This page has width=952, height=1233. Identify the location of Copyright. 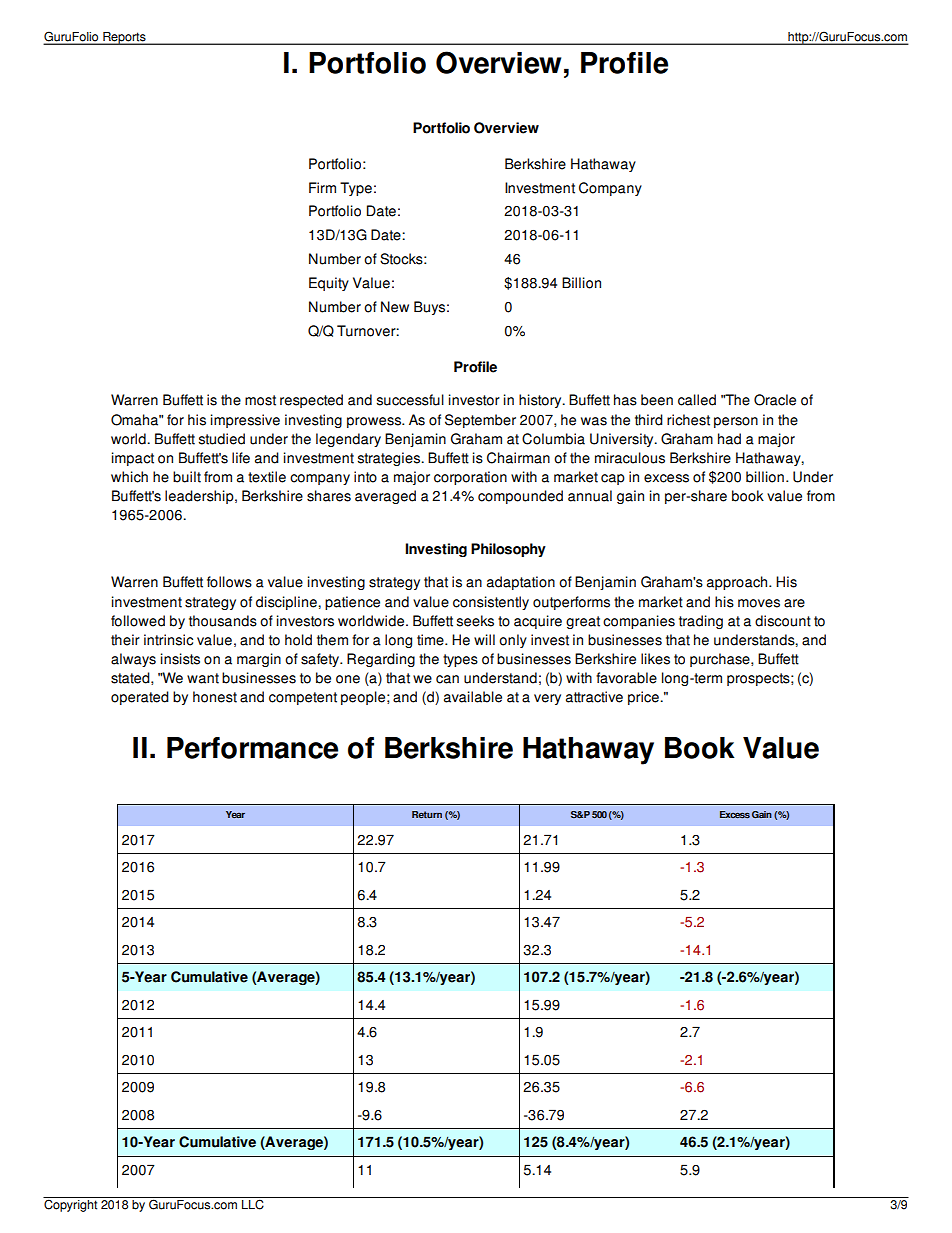
(70, 1205).
